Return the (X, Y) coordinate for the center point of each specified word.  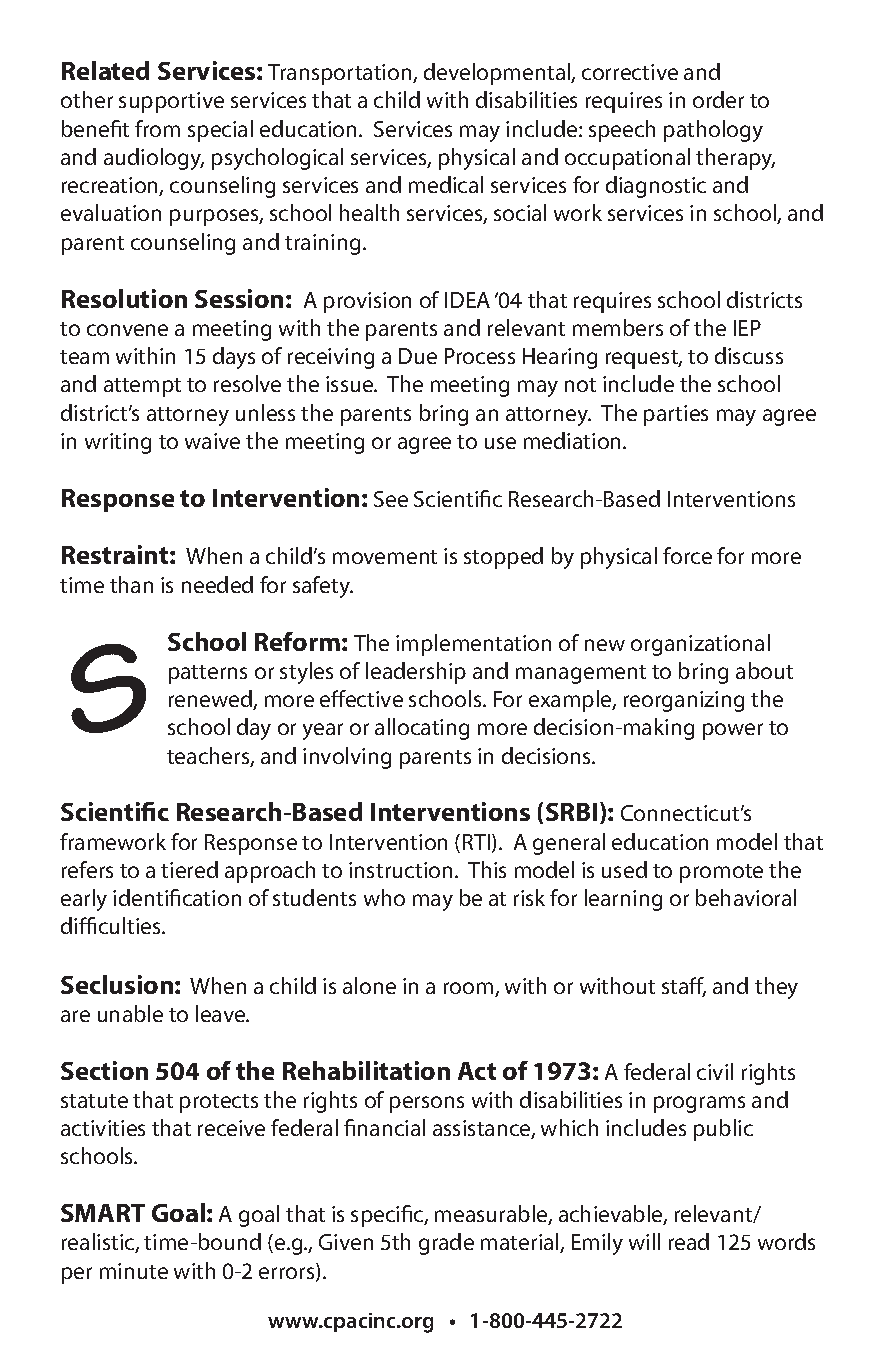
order (718, 99)
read (689, 1241)
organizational (700, 645)
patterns (208, 674)
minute (134, 1271)
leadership (416, 673)
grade (446, 1244)
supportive (171, 102)
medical (446, 184)
